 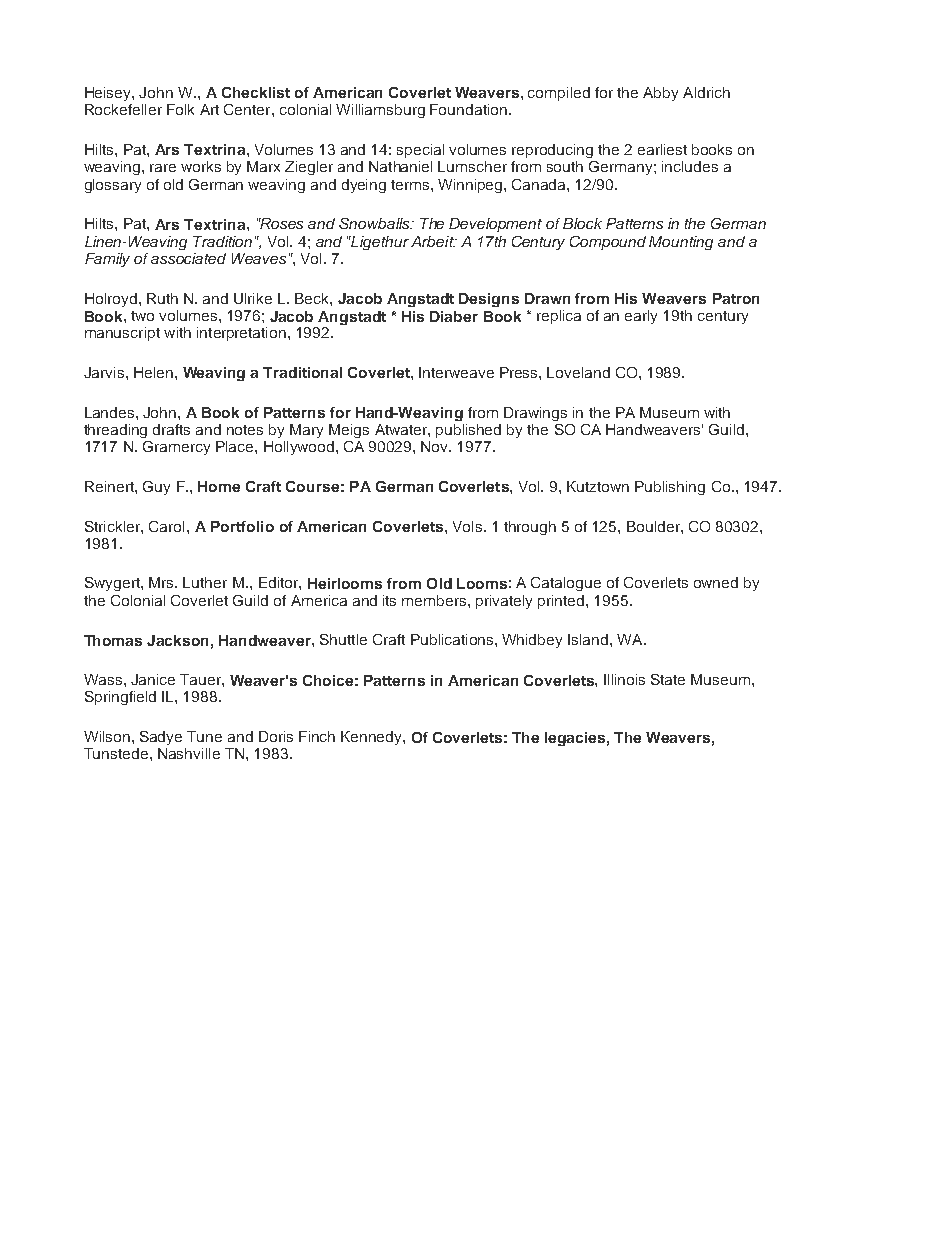 What do you see at coordinates (166, 526) in the screenshot?
I see `Carol` at bounding box center [166, 526].
